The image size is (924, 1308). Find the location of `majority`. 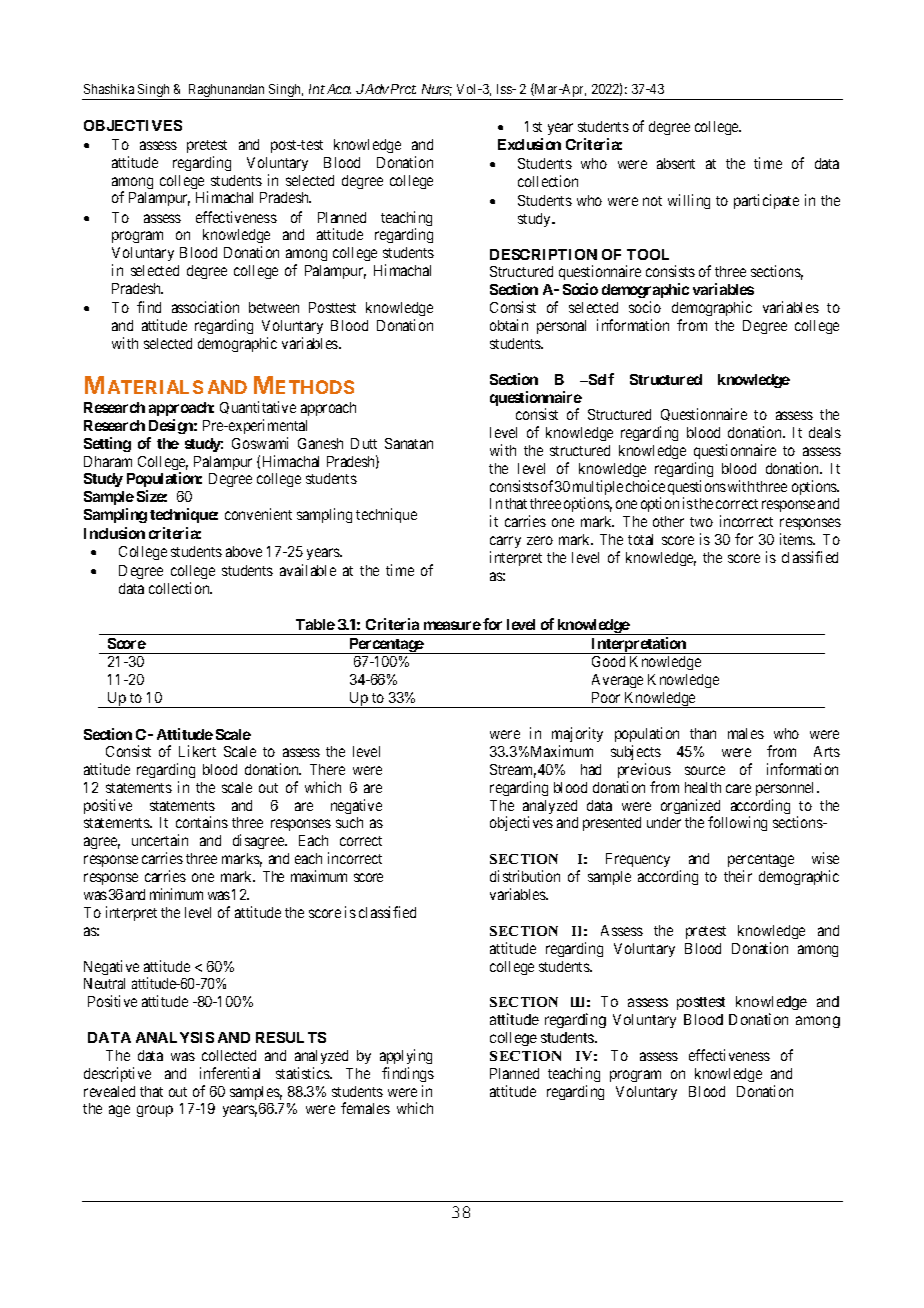

majority is located at coordinates (577, 736).
